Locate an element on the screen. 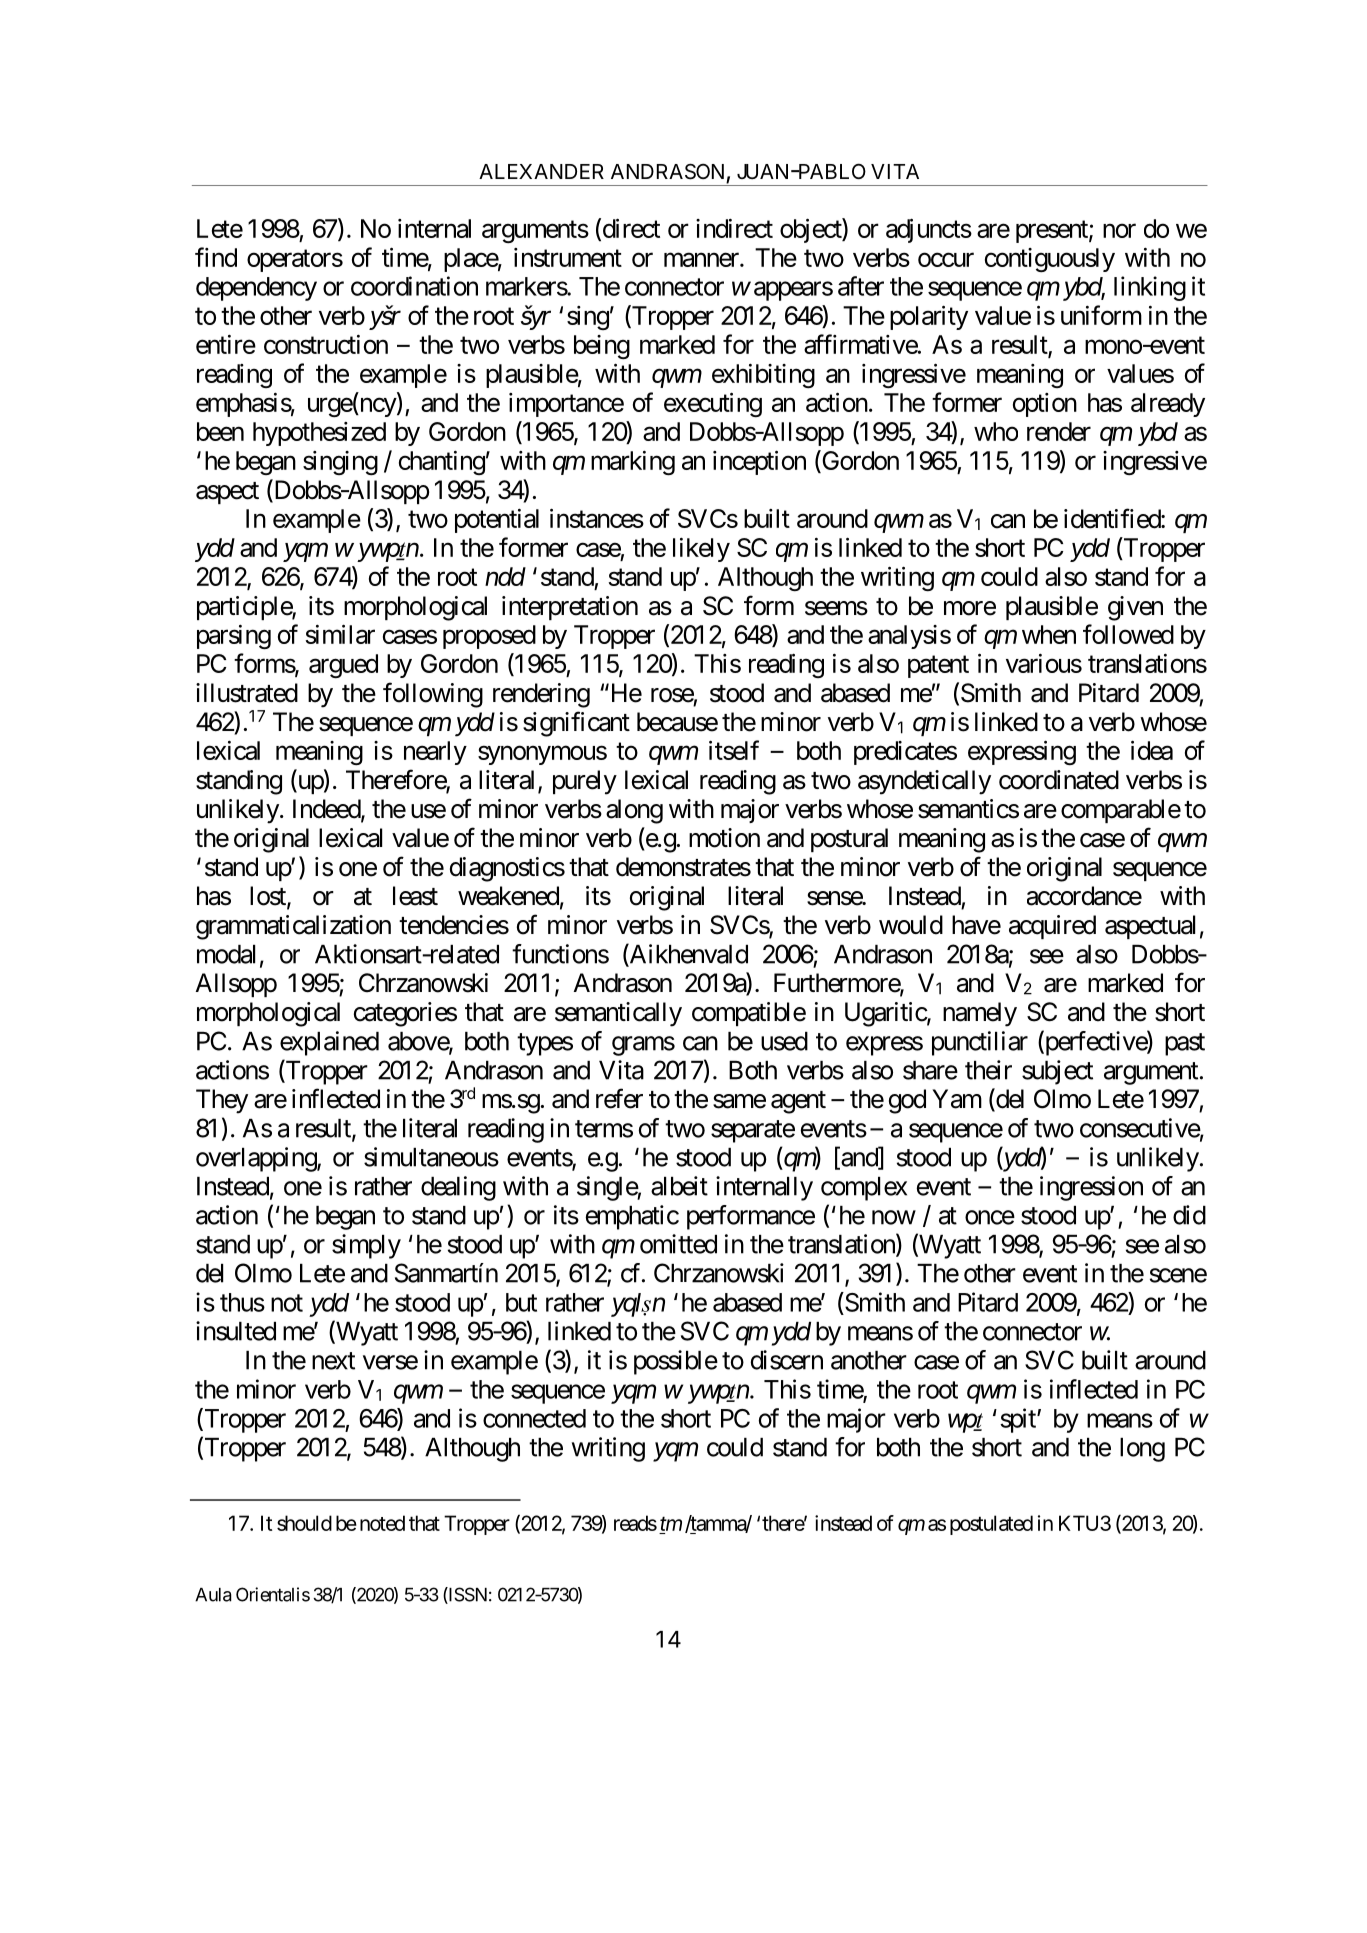 The width and height of the screenshot is (1367, 1933). should is located at coordinates (304, 1523).
